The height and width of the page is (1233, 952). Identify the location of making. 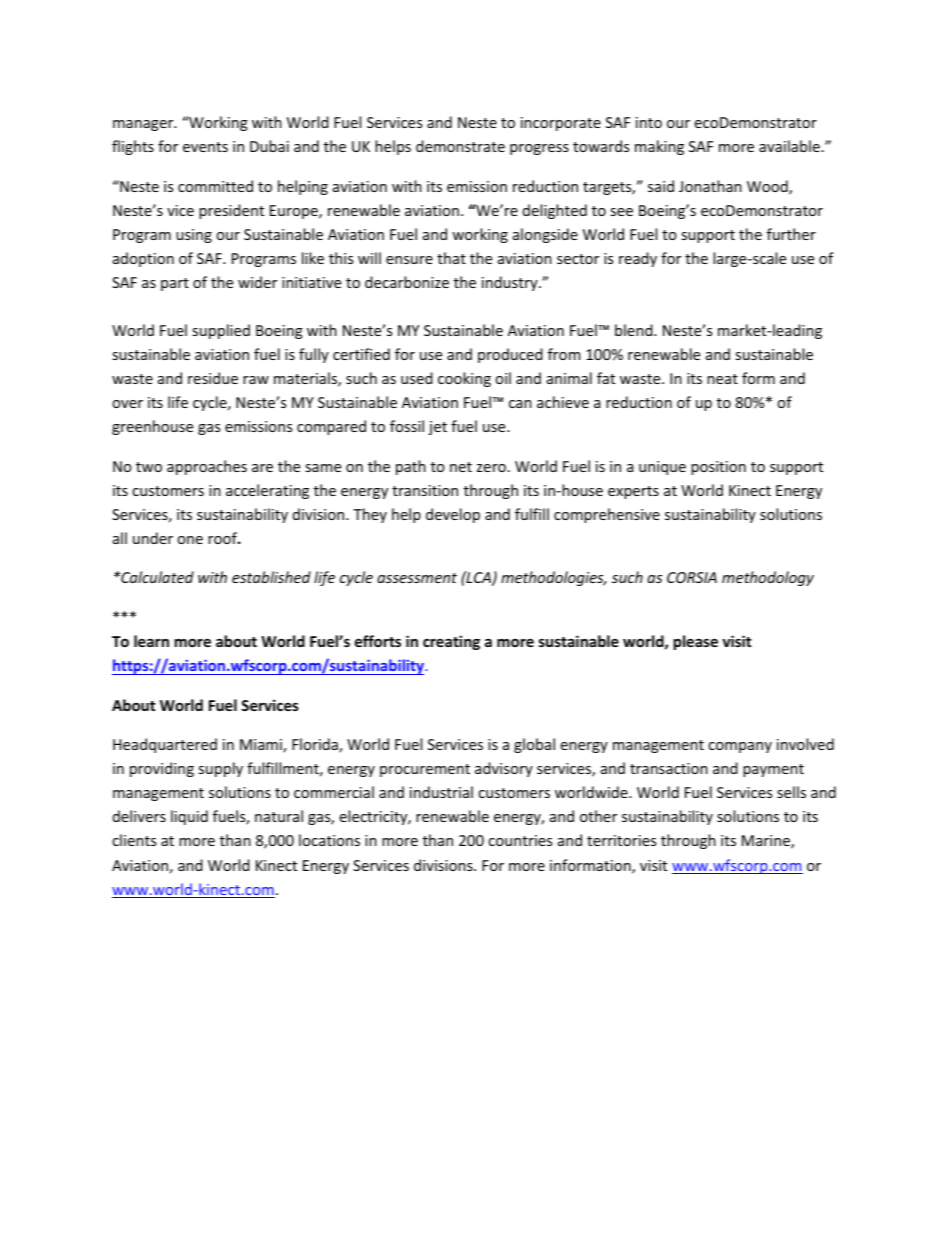
(659, 147).
